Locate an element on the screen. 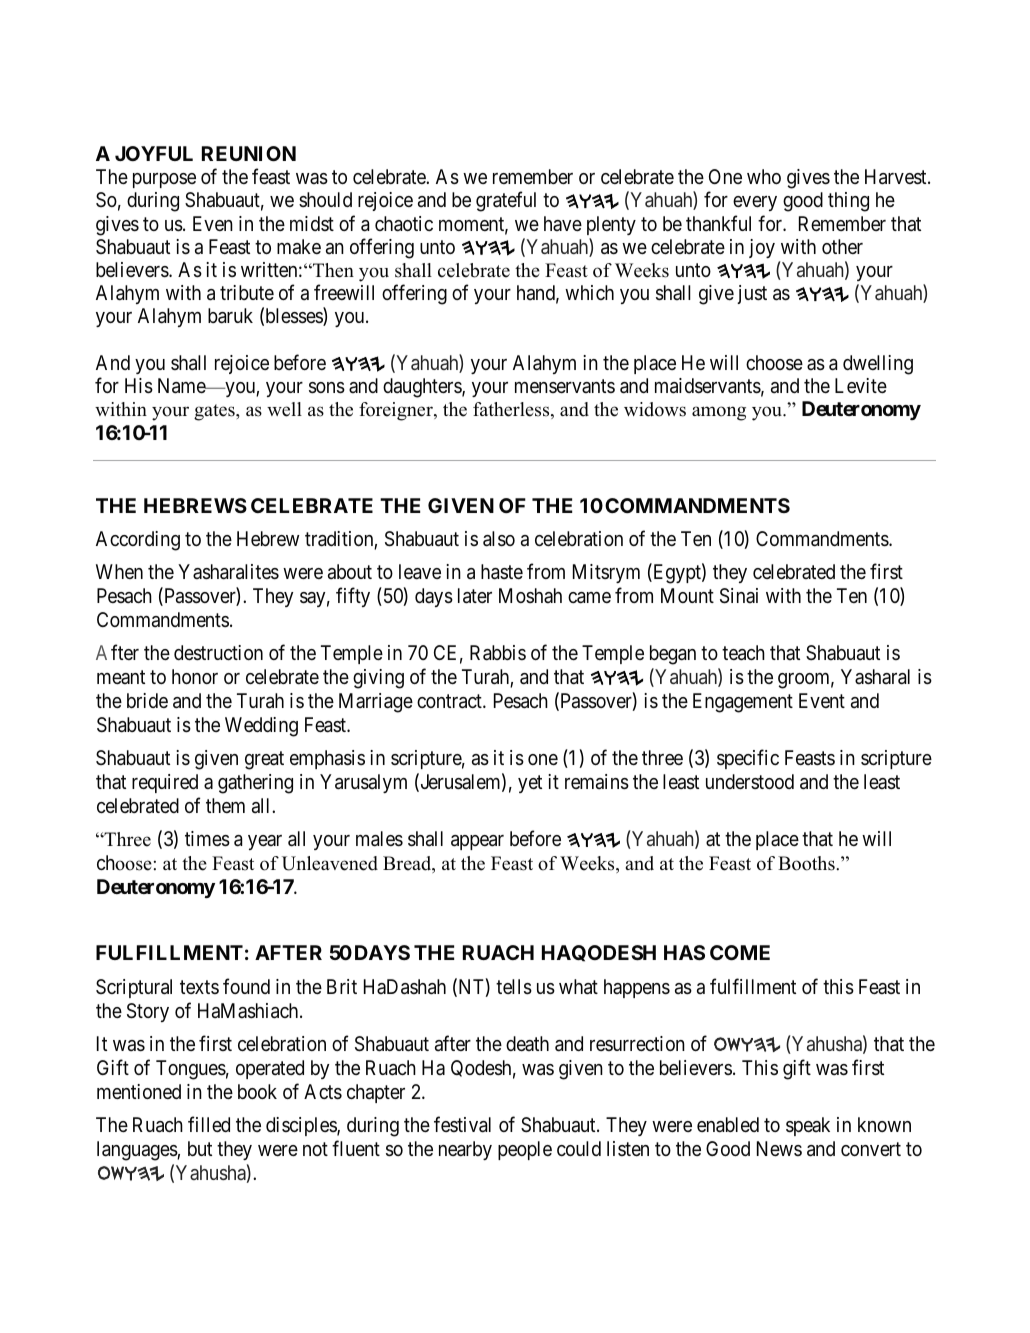 The width and height of the screenshot is (1030, 1333). destruction is located at coordinates (218, 653).
